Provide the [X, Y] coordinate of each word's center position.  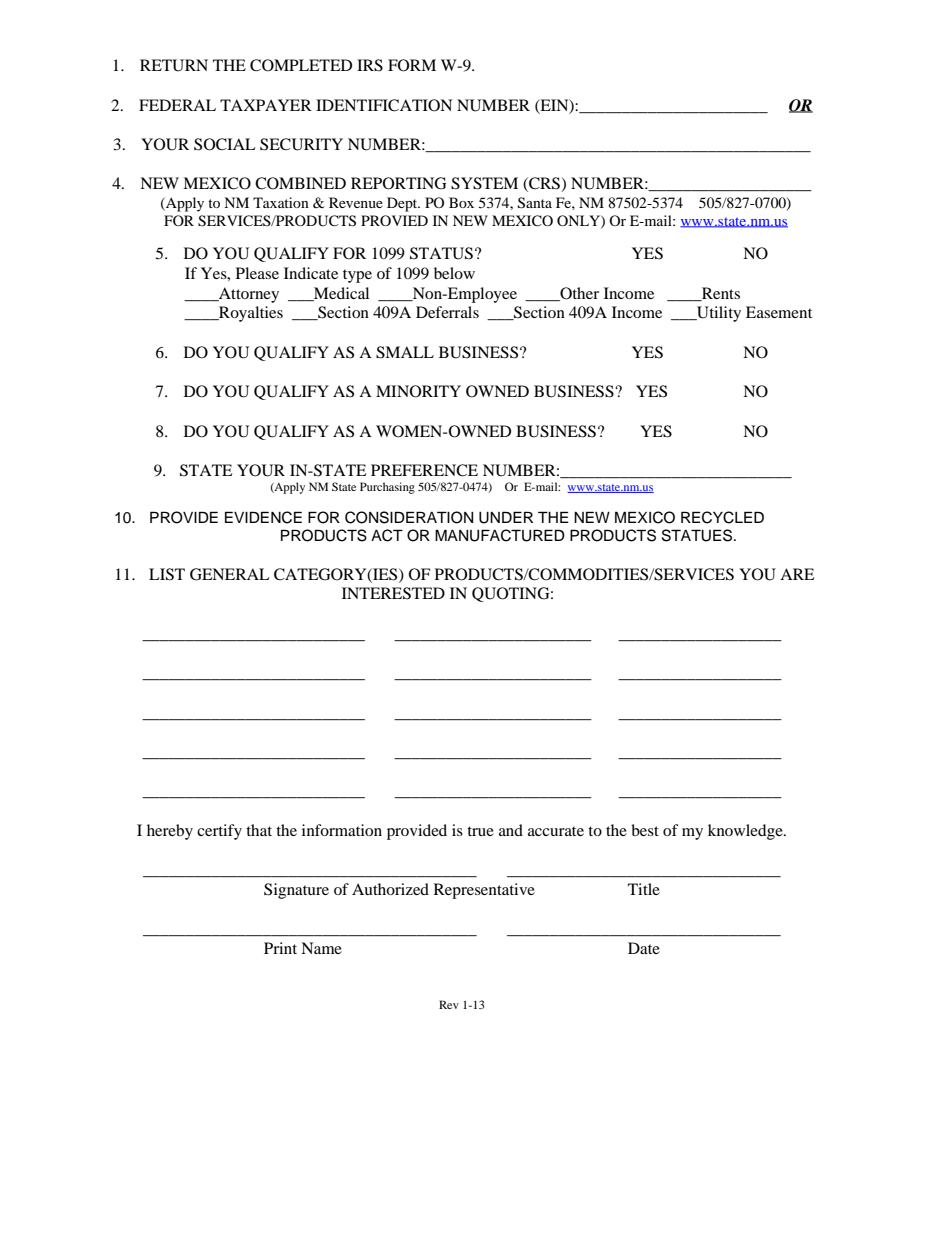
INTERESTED [393, 593]
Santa [535, 203]
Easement [779, 312]
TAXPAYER [266, 105]
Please [257, 273]
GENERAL [230, 574]
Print [280, 948]
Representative [484, 891]
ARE [797, 574]
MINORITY [418, 391]
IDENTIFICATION [384, 105]
